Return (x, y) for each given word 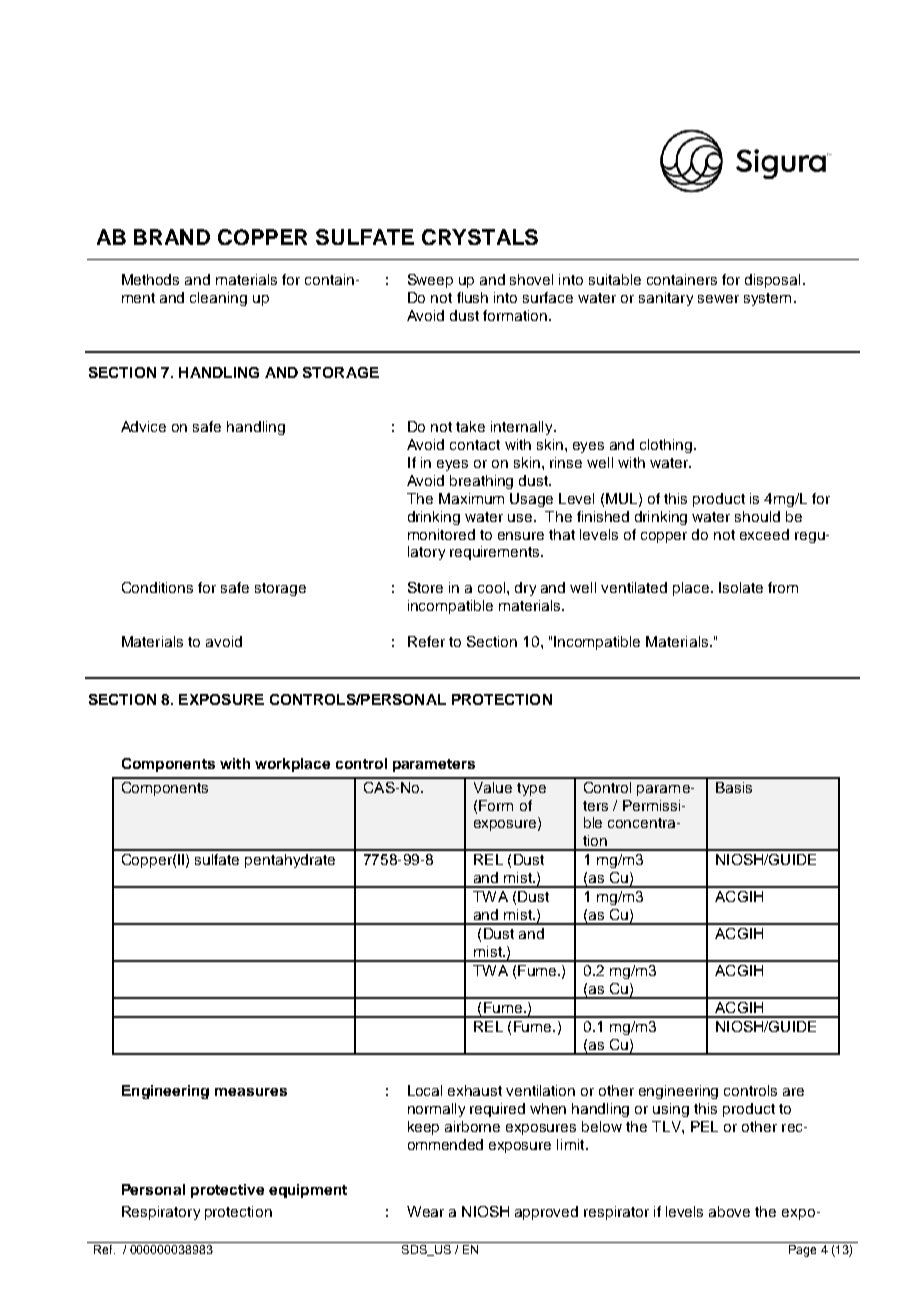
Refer (426, 641)
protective (227, 1191)
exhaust (475, 1090)
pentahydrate (290, 861)
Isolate (741, 587)
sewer (718, 299)
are (793, 1092)
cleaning (218, 299)
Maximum (471, 498)
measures (251, 1092)
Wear (425, 1211)
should (757, 516)
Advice (143, 426)
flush (472, 297)
